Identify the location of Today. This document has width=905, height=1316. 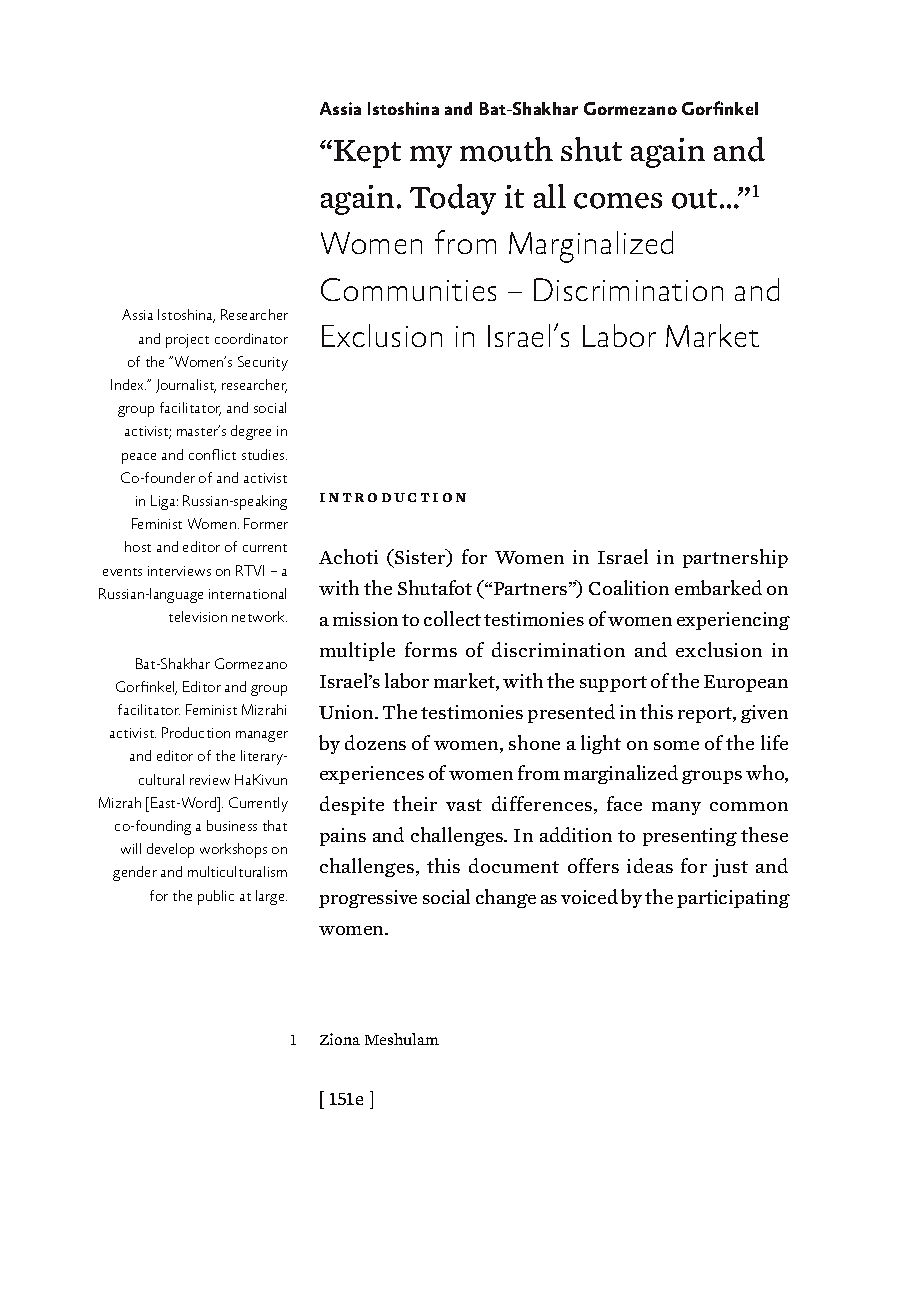
(453, 199).
